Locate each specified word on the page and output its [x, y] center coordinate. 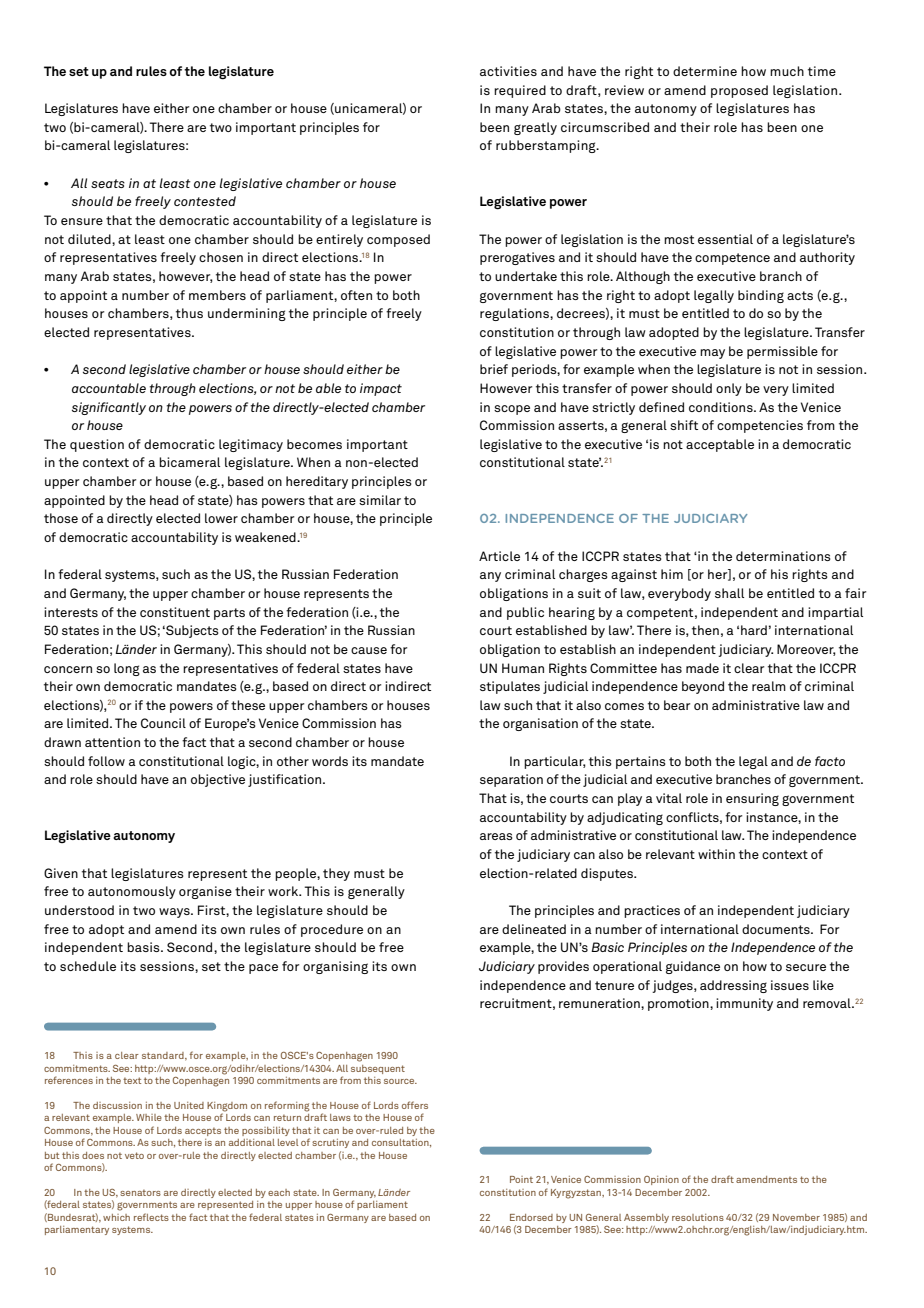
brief [494, 369]
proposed [739, 91]
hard [754, 630]
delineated [534, 929]
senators [140, 1193]
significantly [109, 408]
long [127, 669]
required [520, 91]
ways [175, 913]
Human [523, 668]
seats [108, 183]
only [729, 389]
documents [777, 929]
